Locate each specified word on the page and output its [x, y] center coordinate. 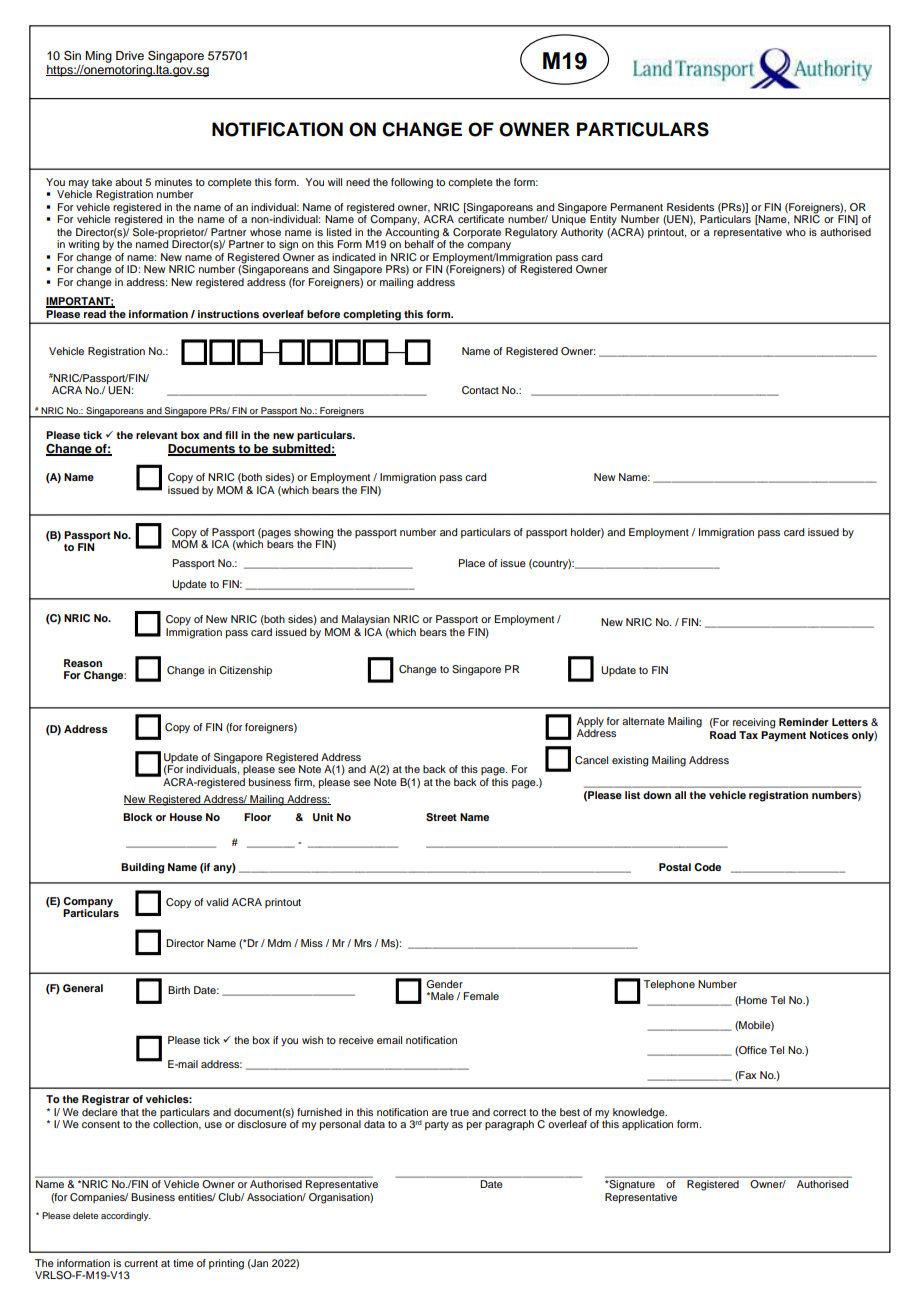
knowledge [639, 1114]
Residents [690, 207]
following [412, 183]
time [183, 1263]
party [437, 1126]
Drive [130, 55]
